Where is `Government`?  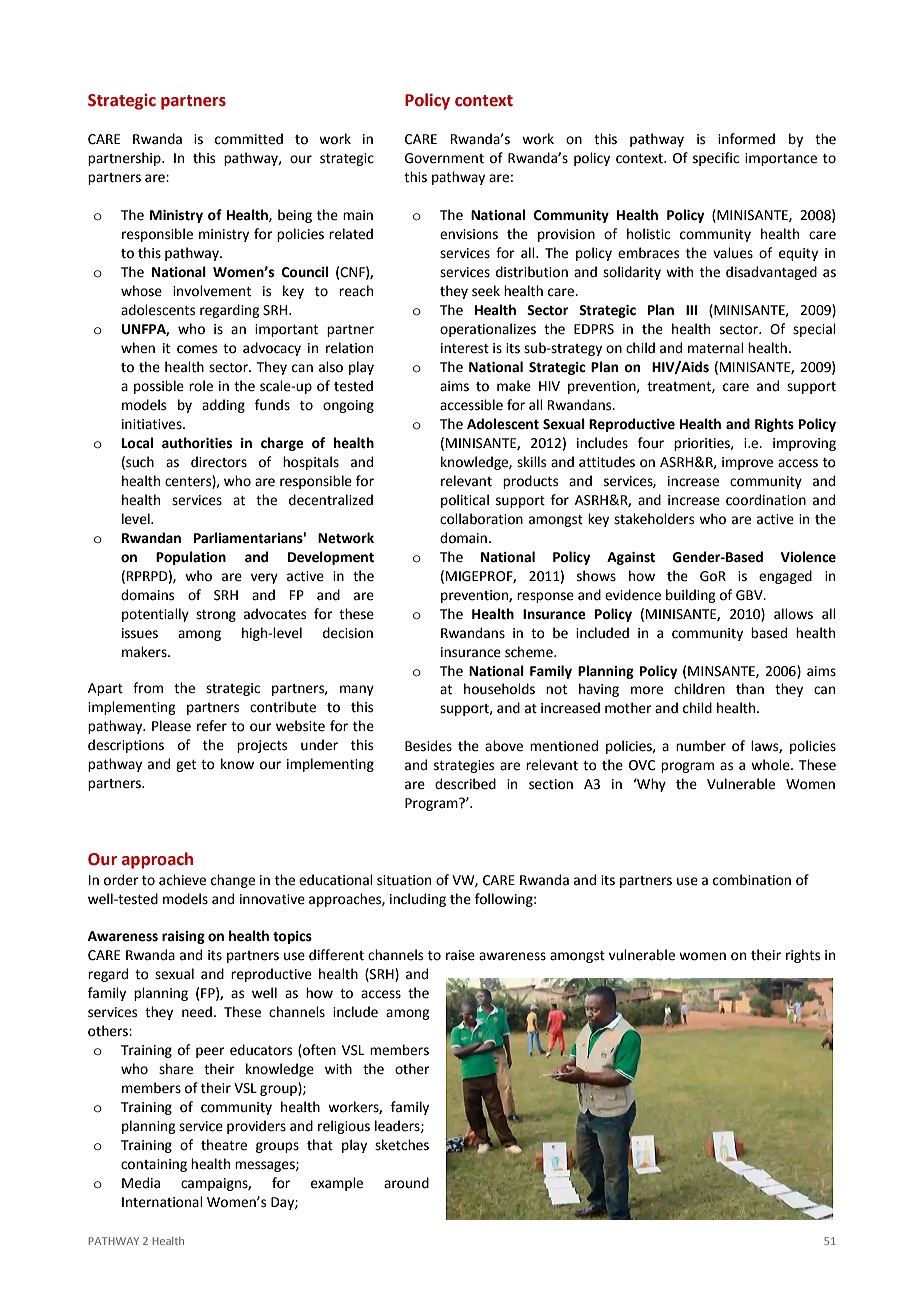 Government is located at coordinates (444, 158).
